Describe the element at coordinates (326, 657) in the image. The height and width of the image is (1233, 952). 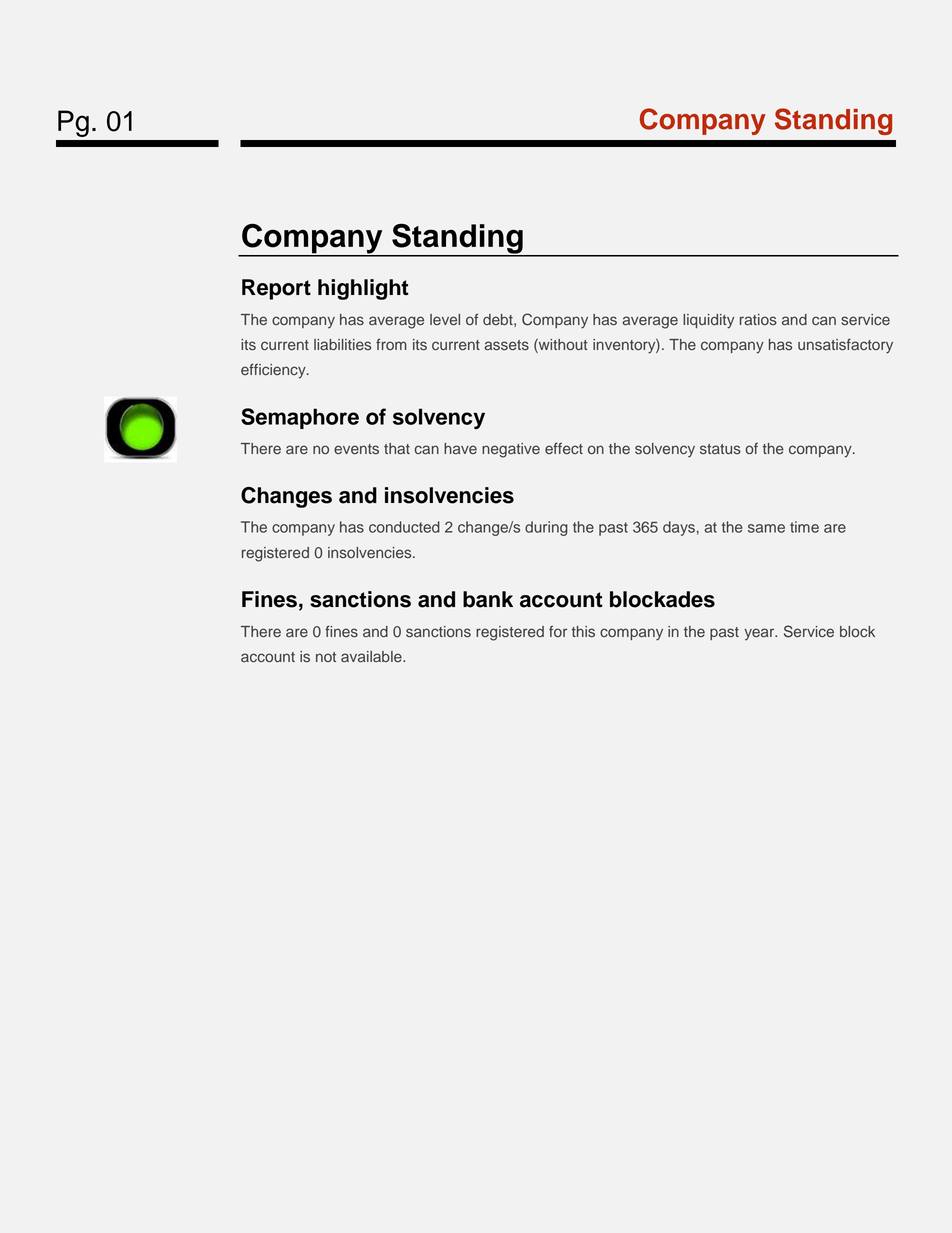
I see `not` at that location.
